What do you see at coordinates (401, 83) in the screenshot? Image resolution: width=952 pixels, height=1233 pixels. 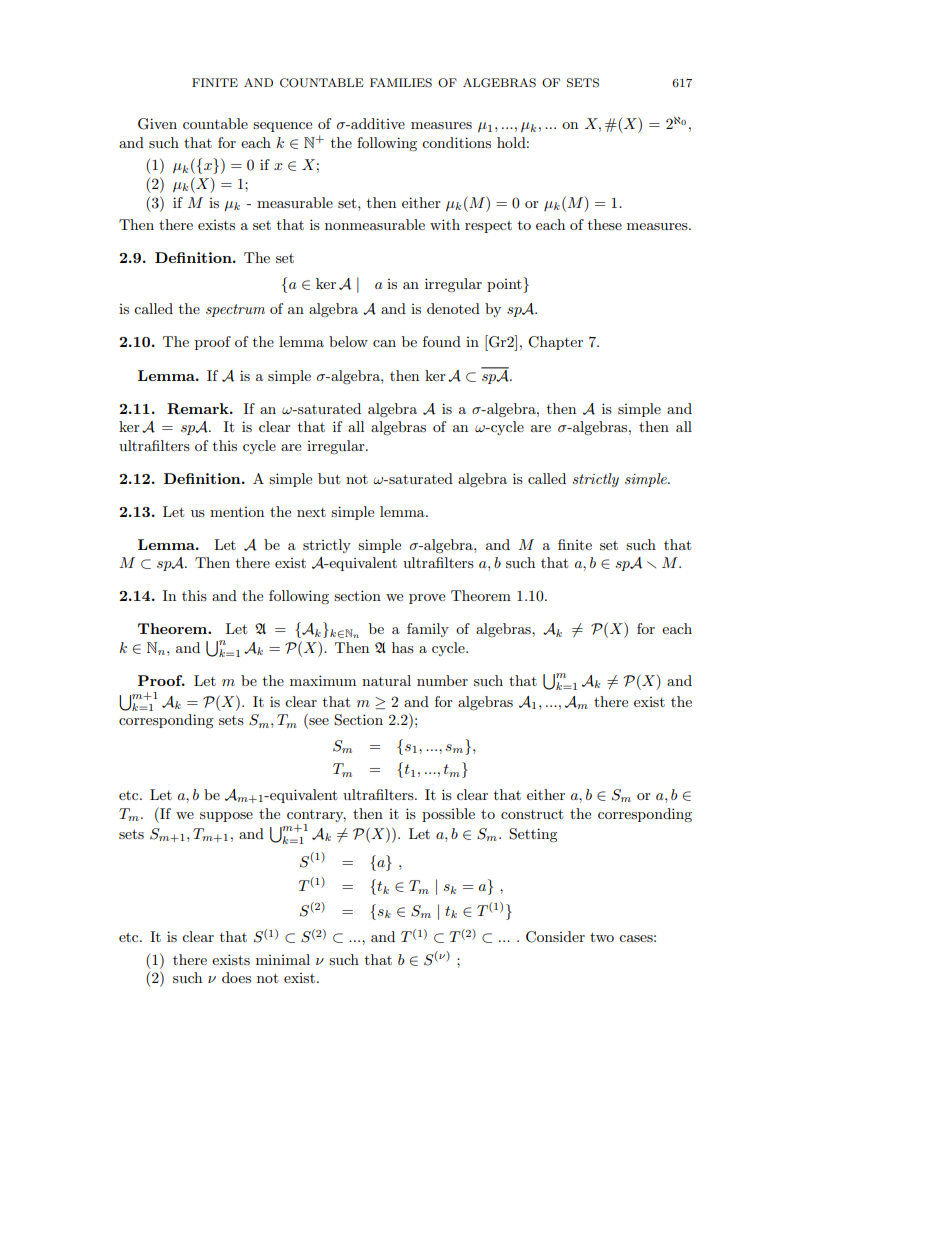 I see `FAMILIES` at bounding box center [401, 83].
